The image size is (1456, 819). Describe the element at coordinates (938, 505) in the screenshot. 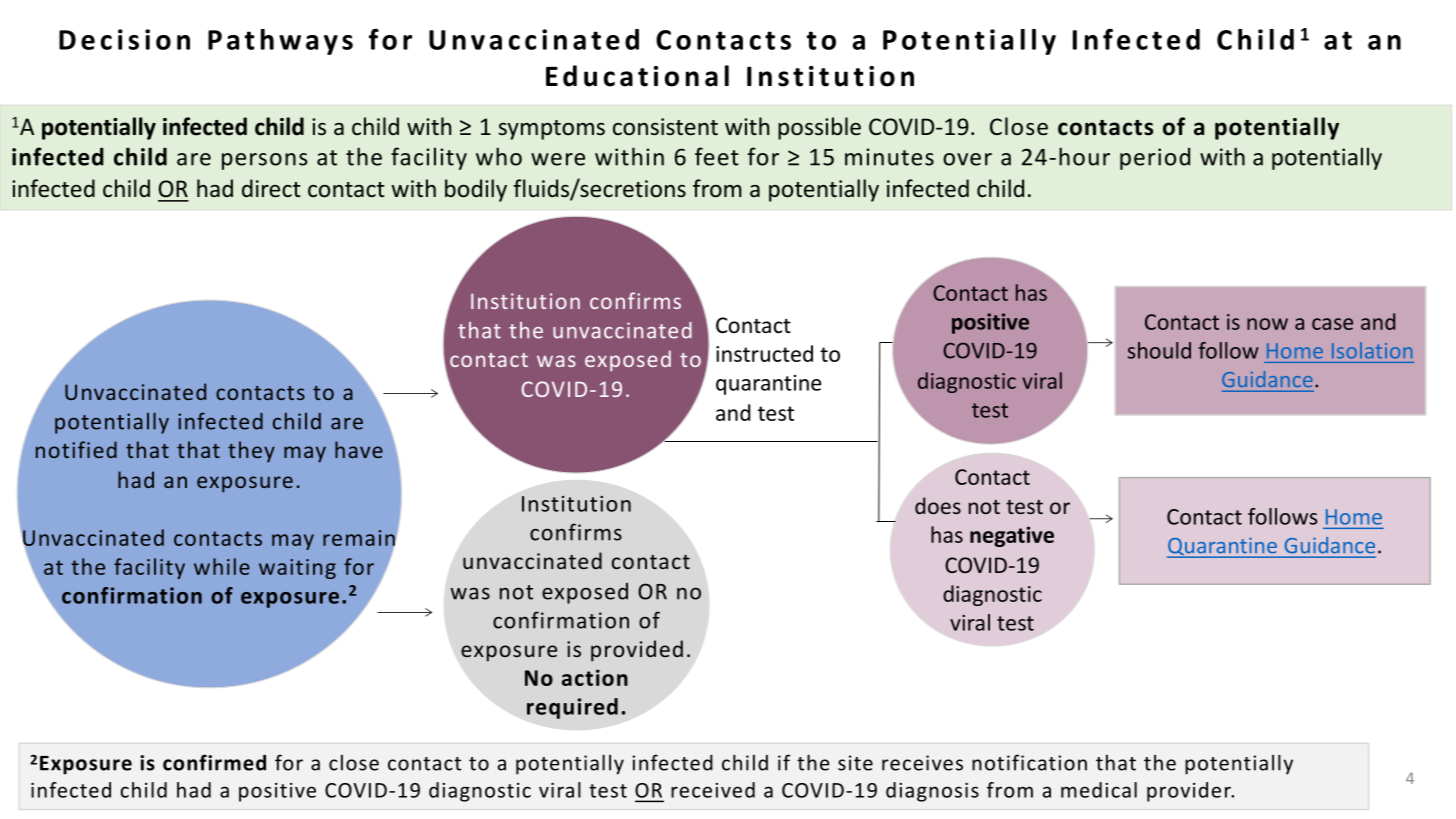

I see `does` at that location.
